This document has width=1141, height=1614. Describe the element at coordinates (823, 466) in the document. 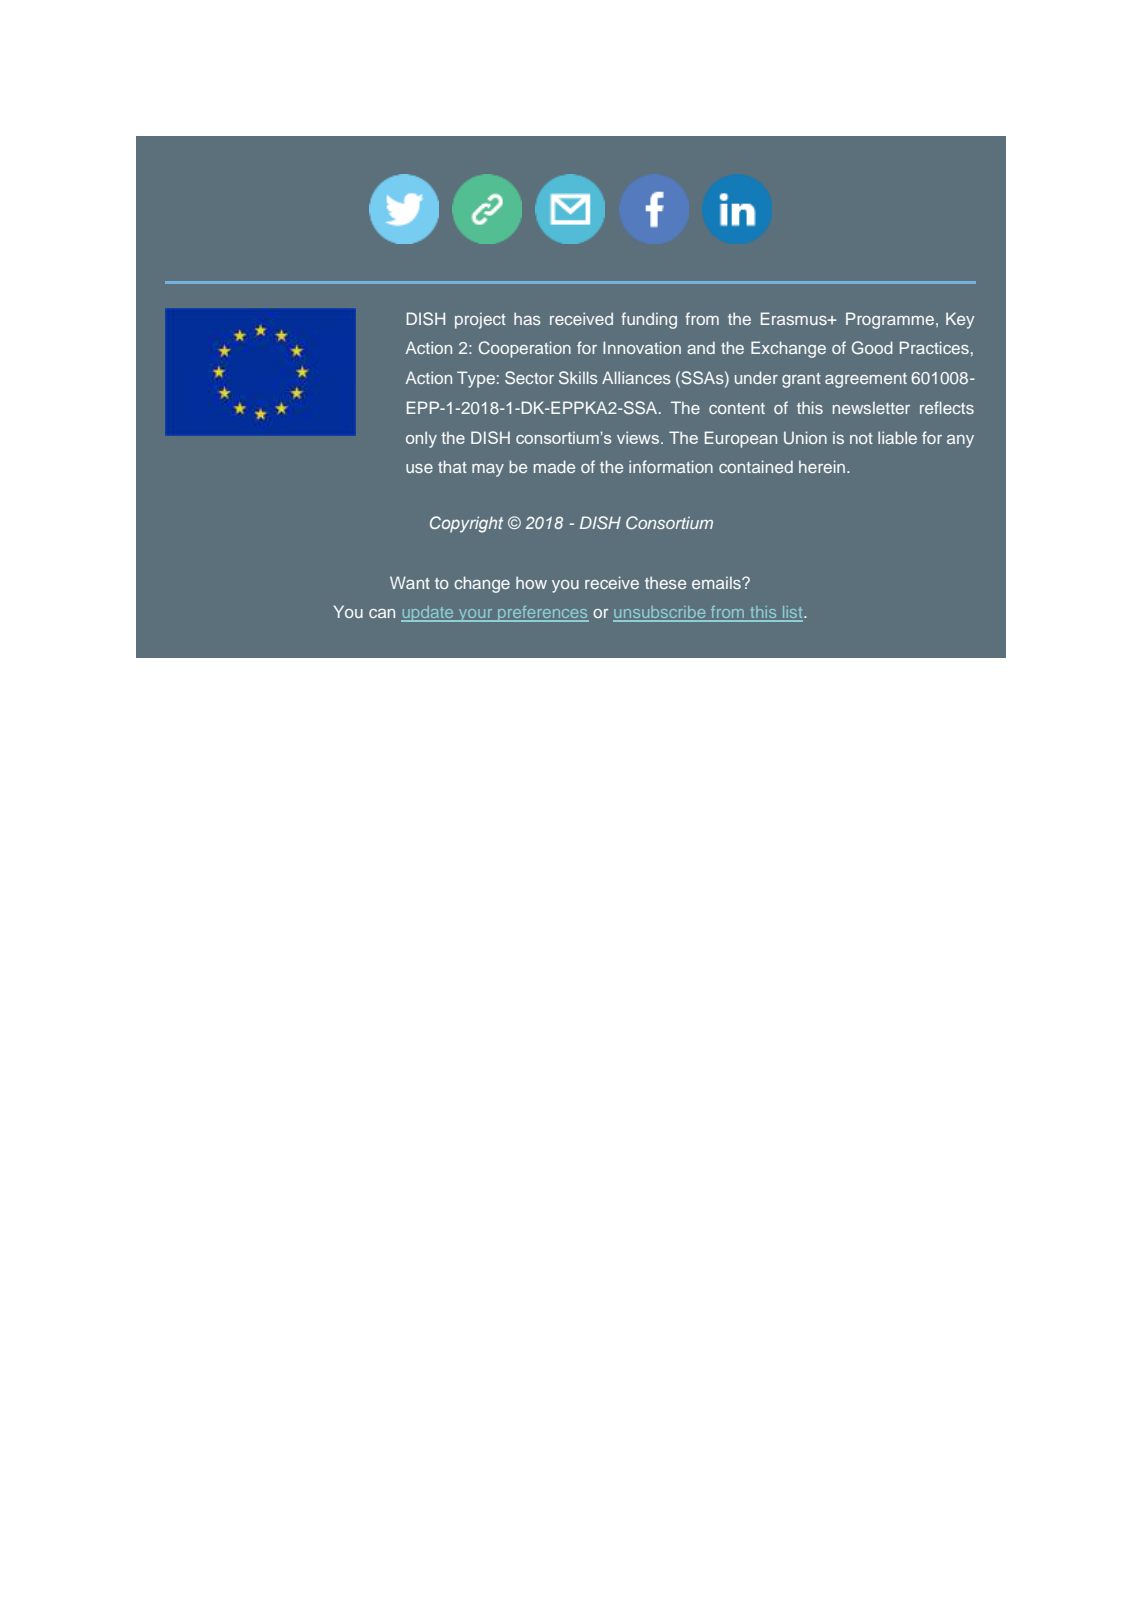

I see `herein` at that location.
